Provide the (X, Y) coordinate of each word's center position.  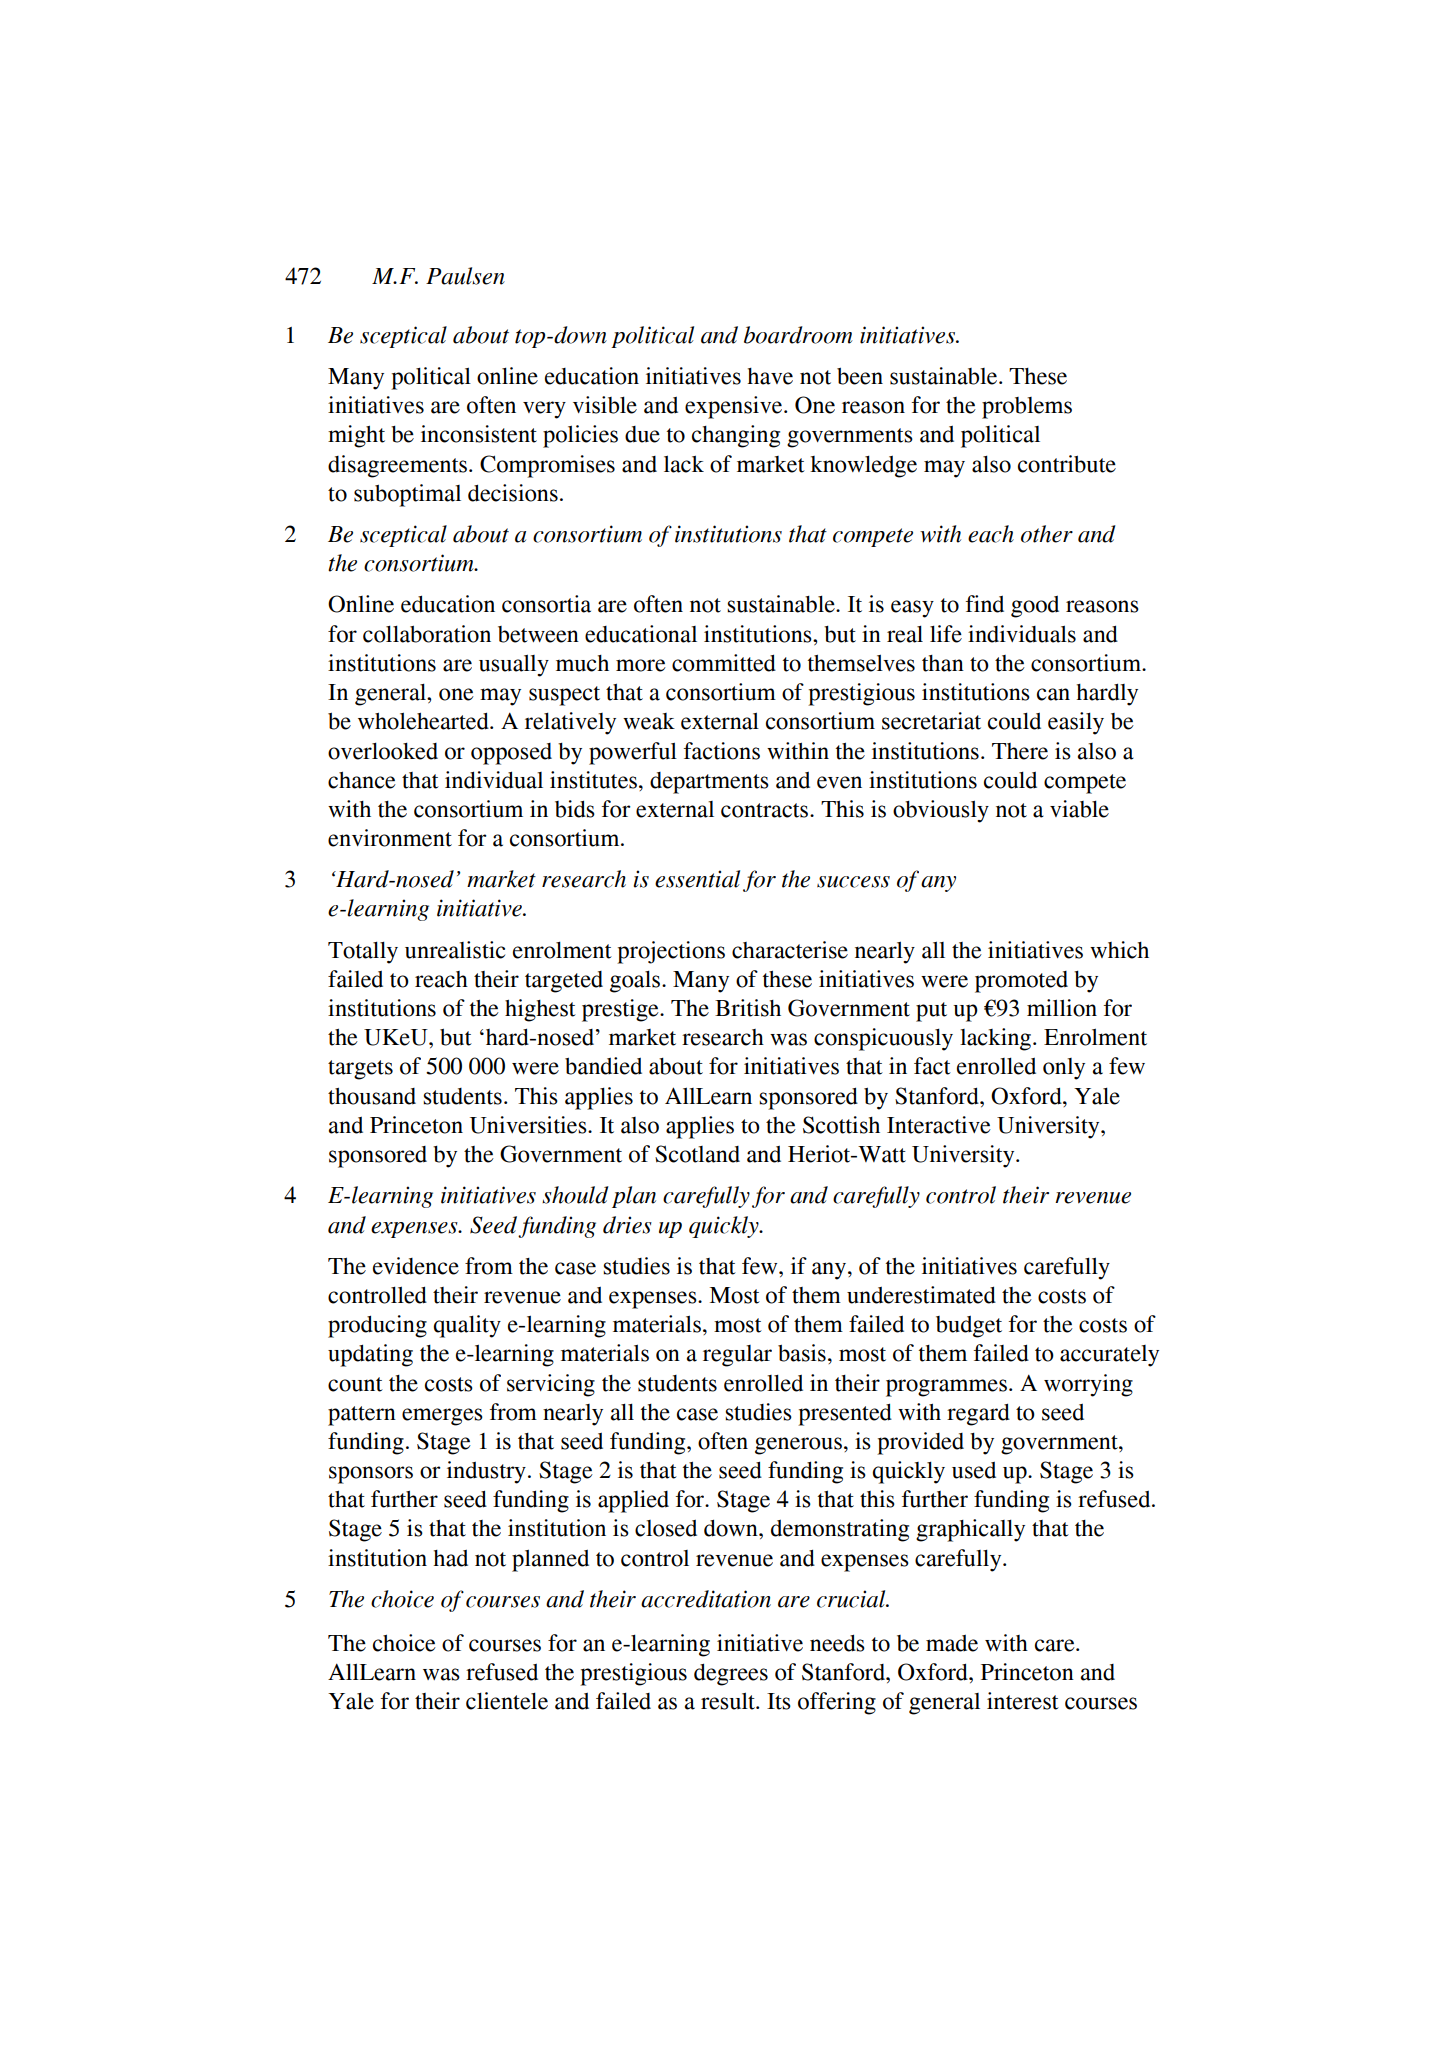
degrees (731, 1674)
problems (1027, 408)
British (748, 1008)
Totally (363, 953)
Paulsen (465, 276)
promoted (1021, 982)
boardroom (798, 335)
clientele (507, 1701)
